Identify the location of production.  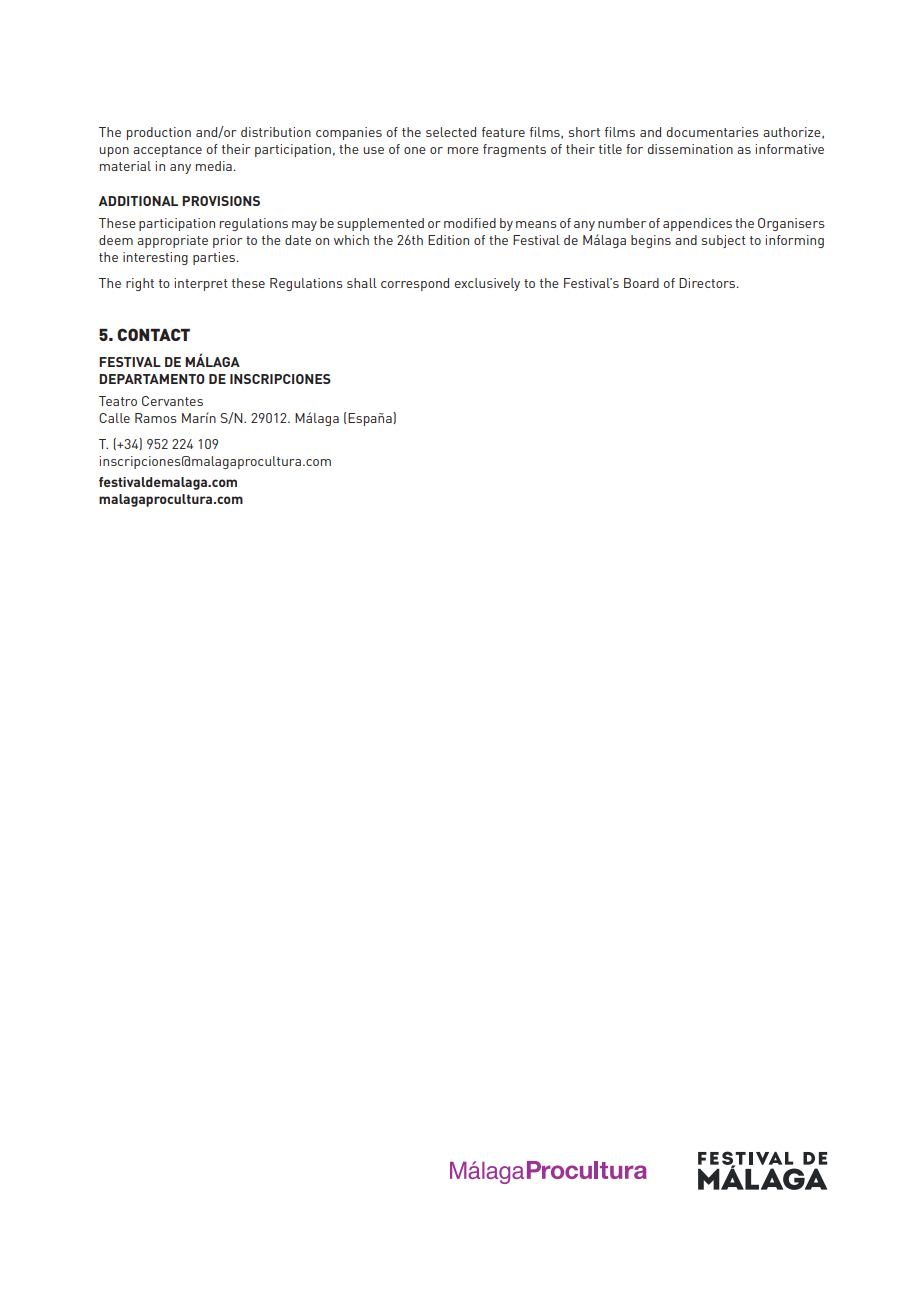
(159, 133).
